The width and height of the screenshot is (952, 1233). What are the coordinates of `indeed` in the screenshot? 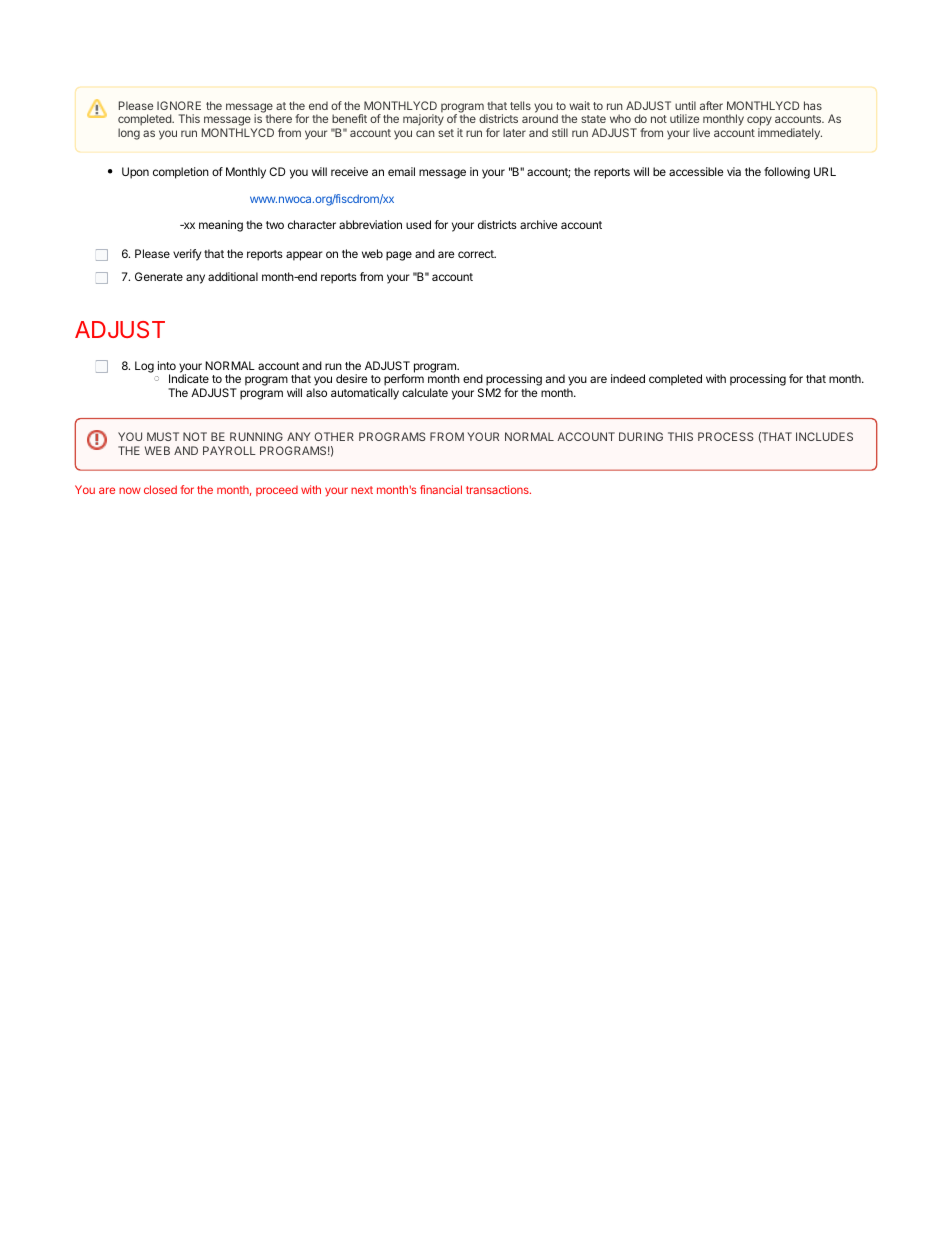 It's located at (628, 378).
